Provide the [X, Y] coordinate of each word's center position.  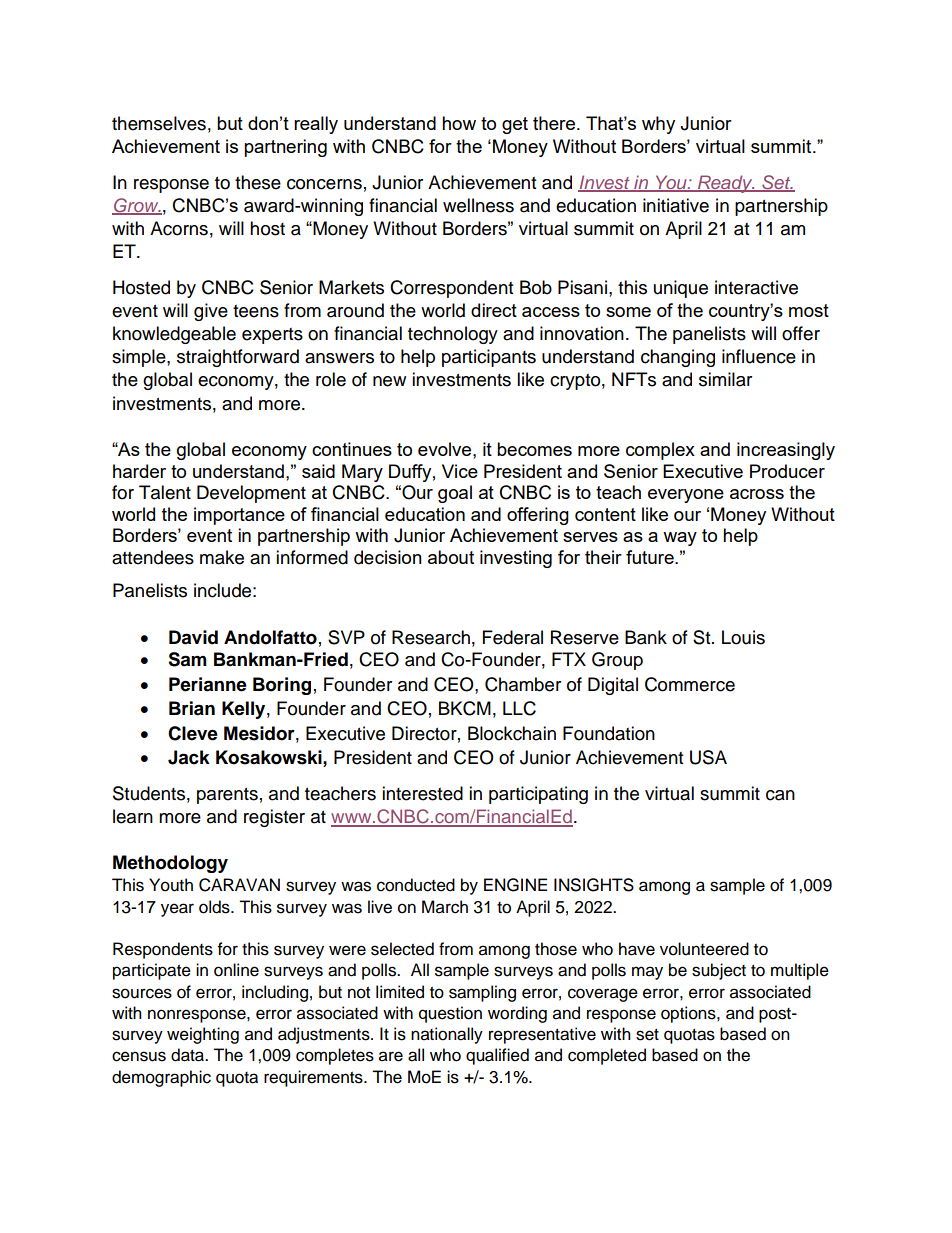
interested [422, 793]
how [459, 123]
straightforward [238, 358]
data [188, 1055]
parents [227, 796]
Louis [743, 637]
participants [489, 358]
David [193, 637]
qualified [497, 1056]
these [258, 182]
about [451, 557]
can [780, 795]
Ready [725, 184]
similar [725, 379]
